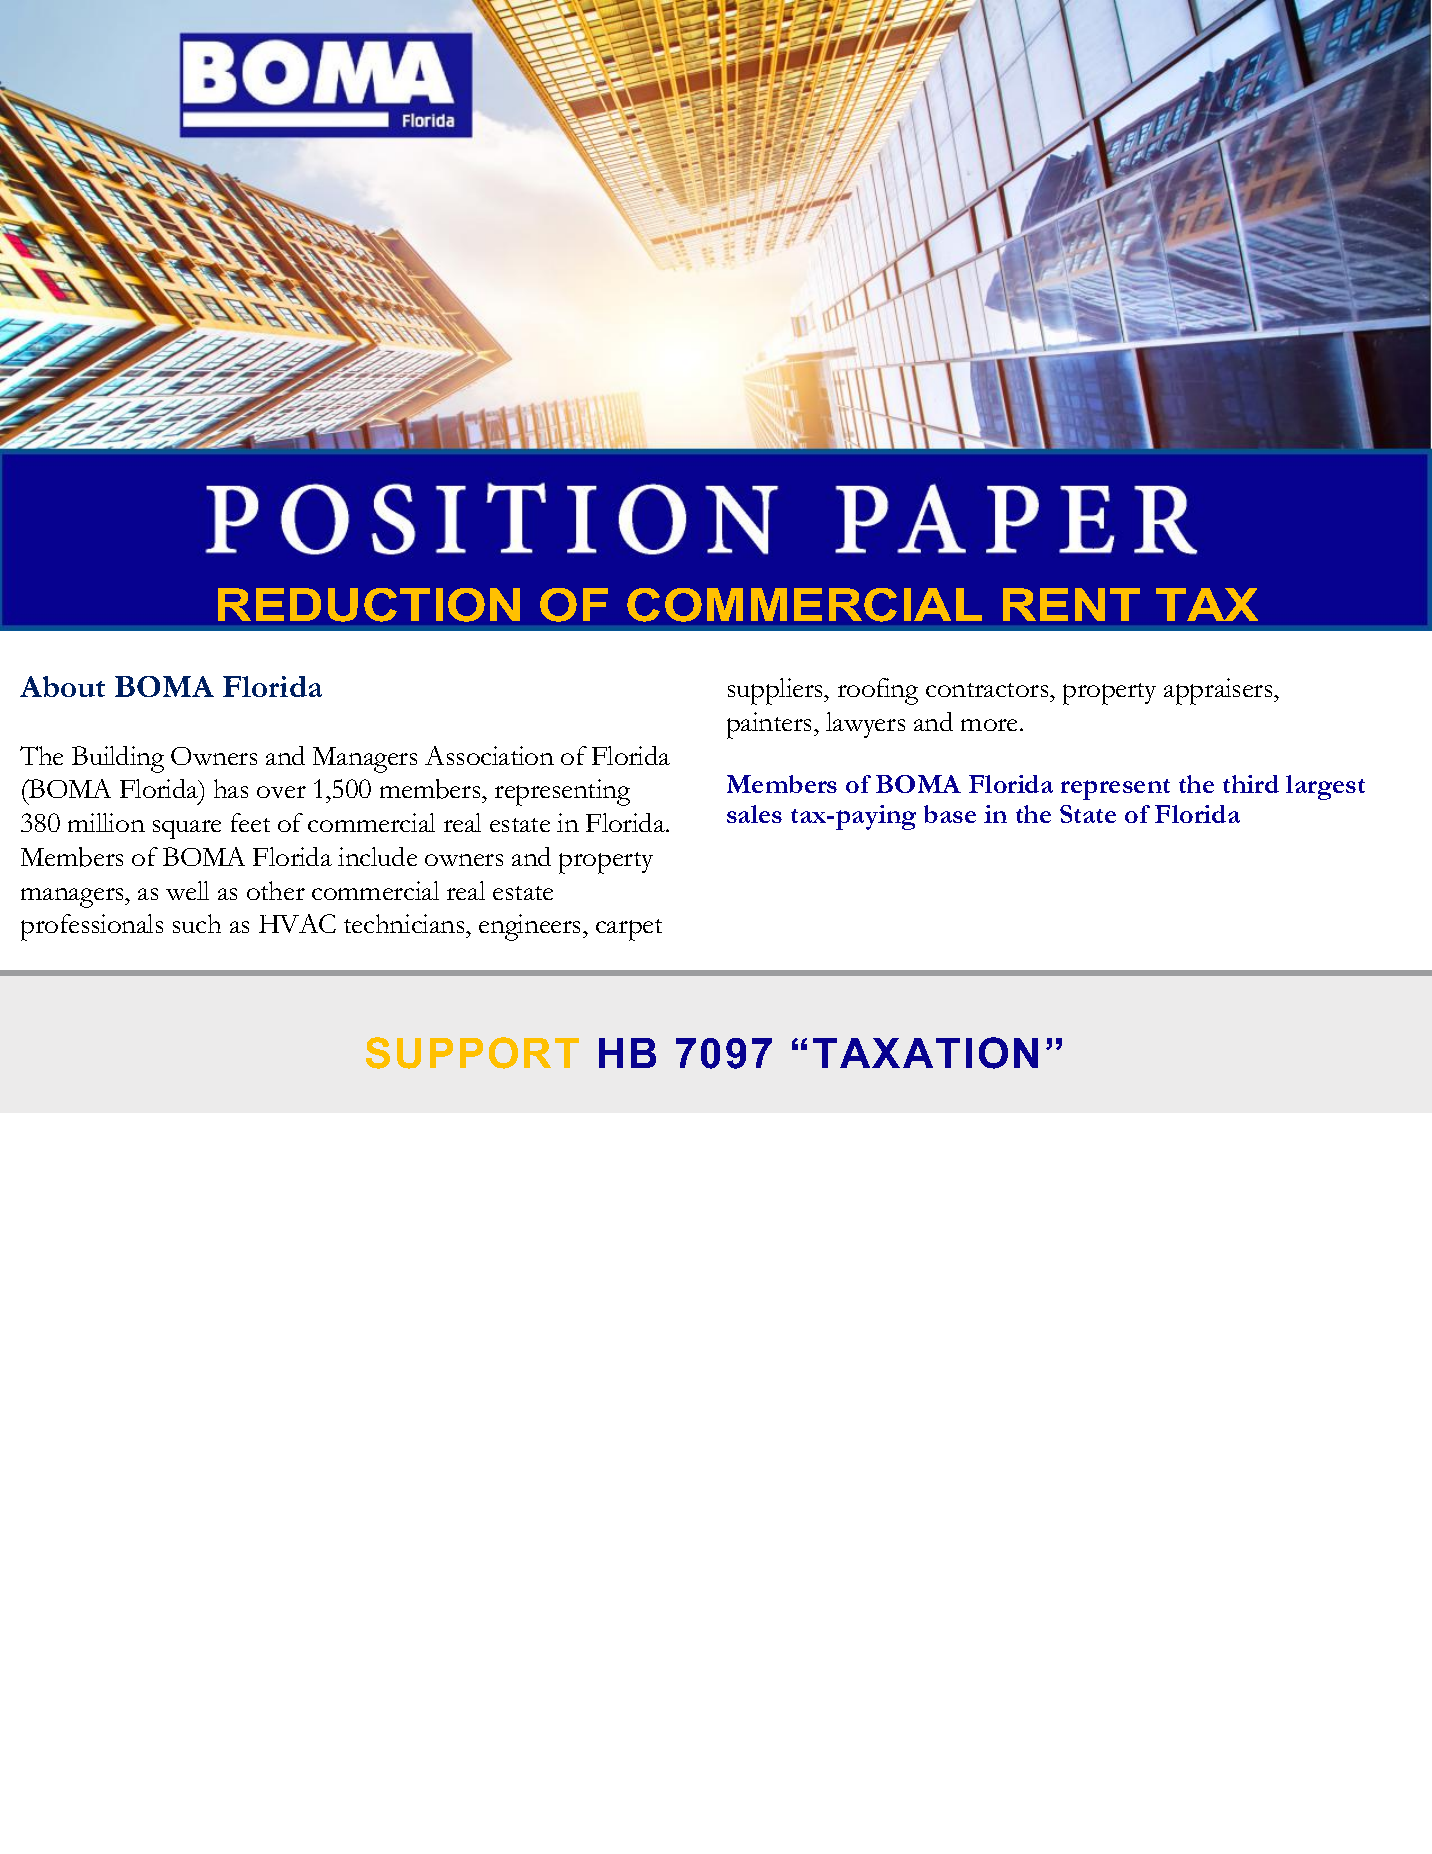 The width and height of the page is (1432, 1854). I want to click on Building, so click(118, 759).
